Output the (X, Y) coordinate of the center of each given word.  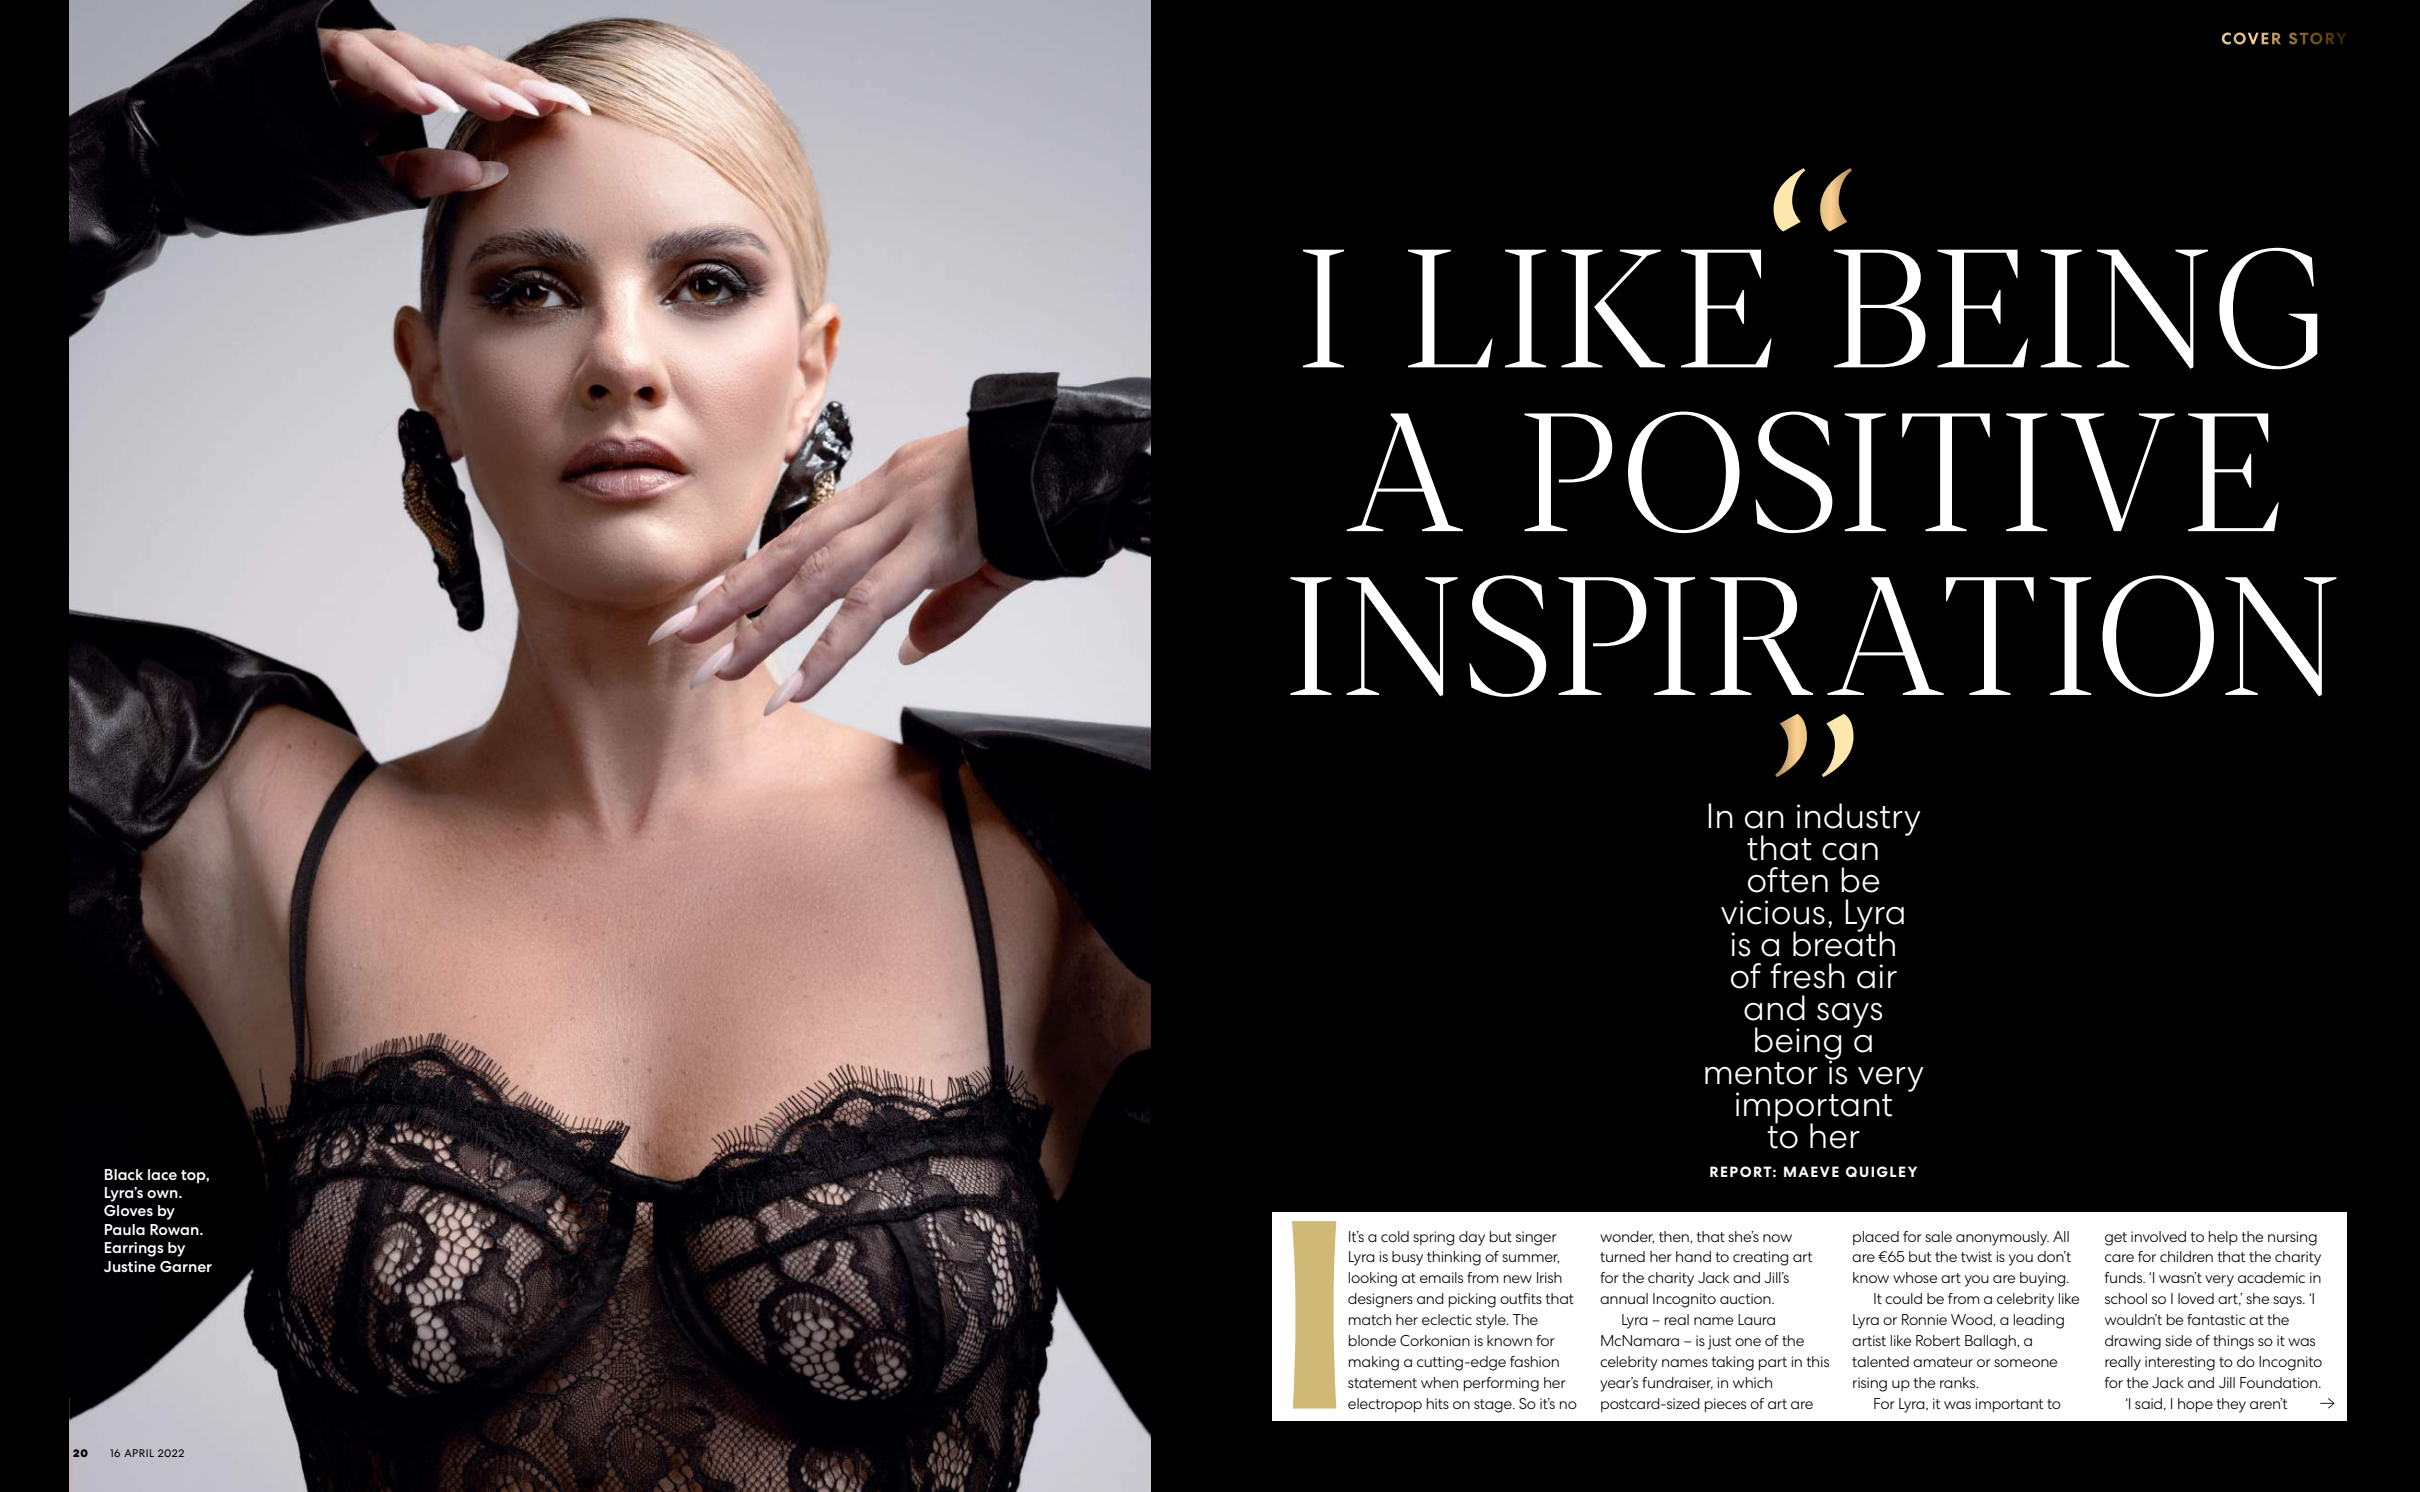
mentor (1761, 1073)
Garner (186, 1266)
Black (124, 1174)
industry (1859, 819)
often (1788, 880)
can (1850, 852)
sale (1938, 1236)
